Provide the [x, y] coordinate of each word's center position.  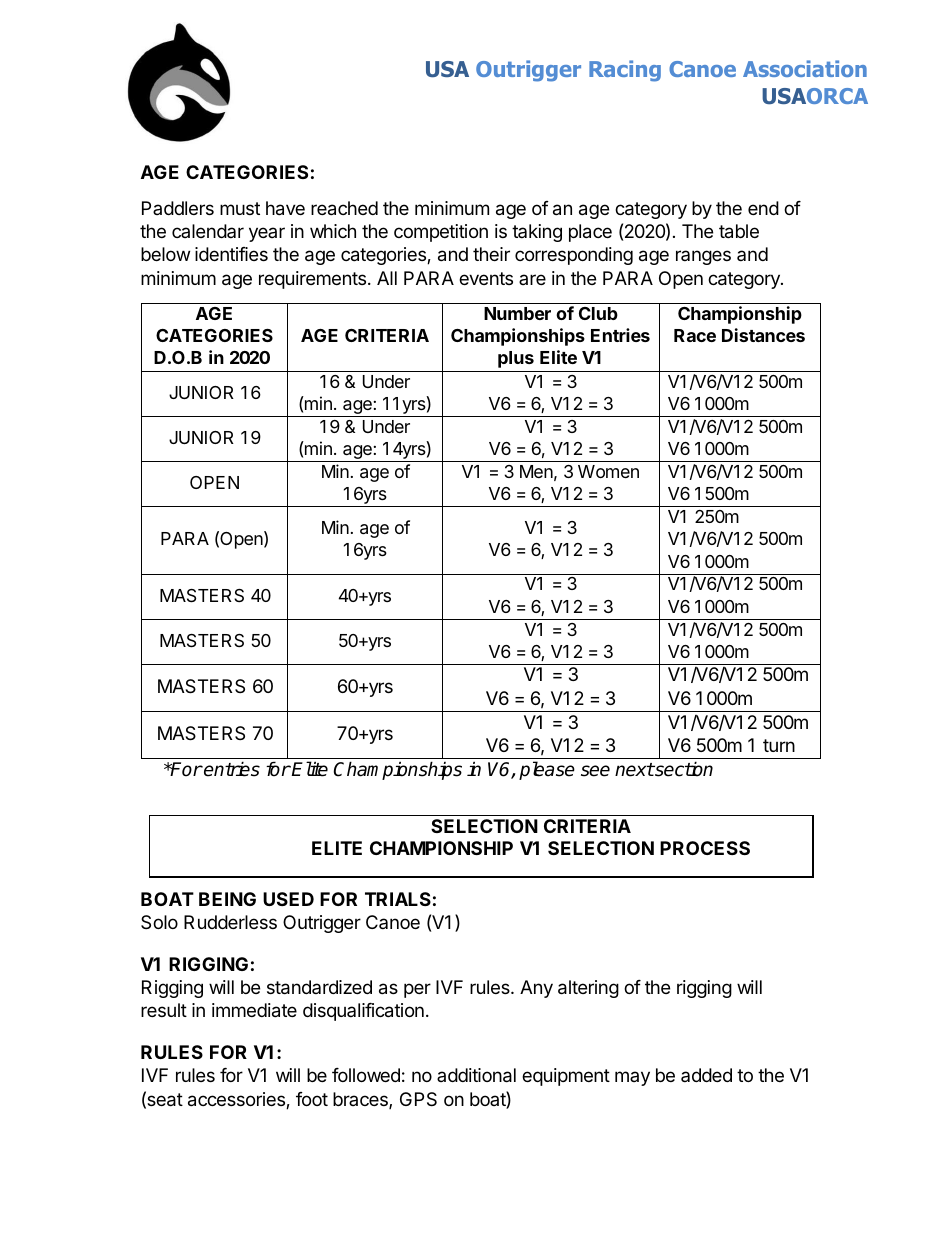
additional [476, 1075]
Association [805, 68]
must [240, 208]
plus [516, 359]
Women [608, 471]
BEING [227, 899]
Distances [763, 335]
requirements [312, 280]
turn [779, 745]
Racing [625, 71]
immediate [254, 1010]
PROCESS [705, 848]
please [547, 770]
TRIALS [398, 899]
